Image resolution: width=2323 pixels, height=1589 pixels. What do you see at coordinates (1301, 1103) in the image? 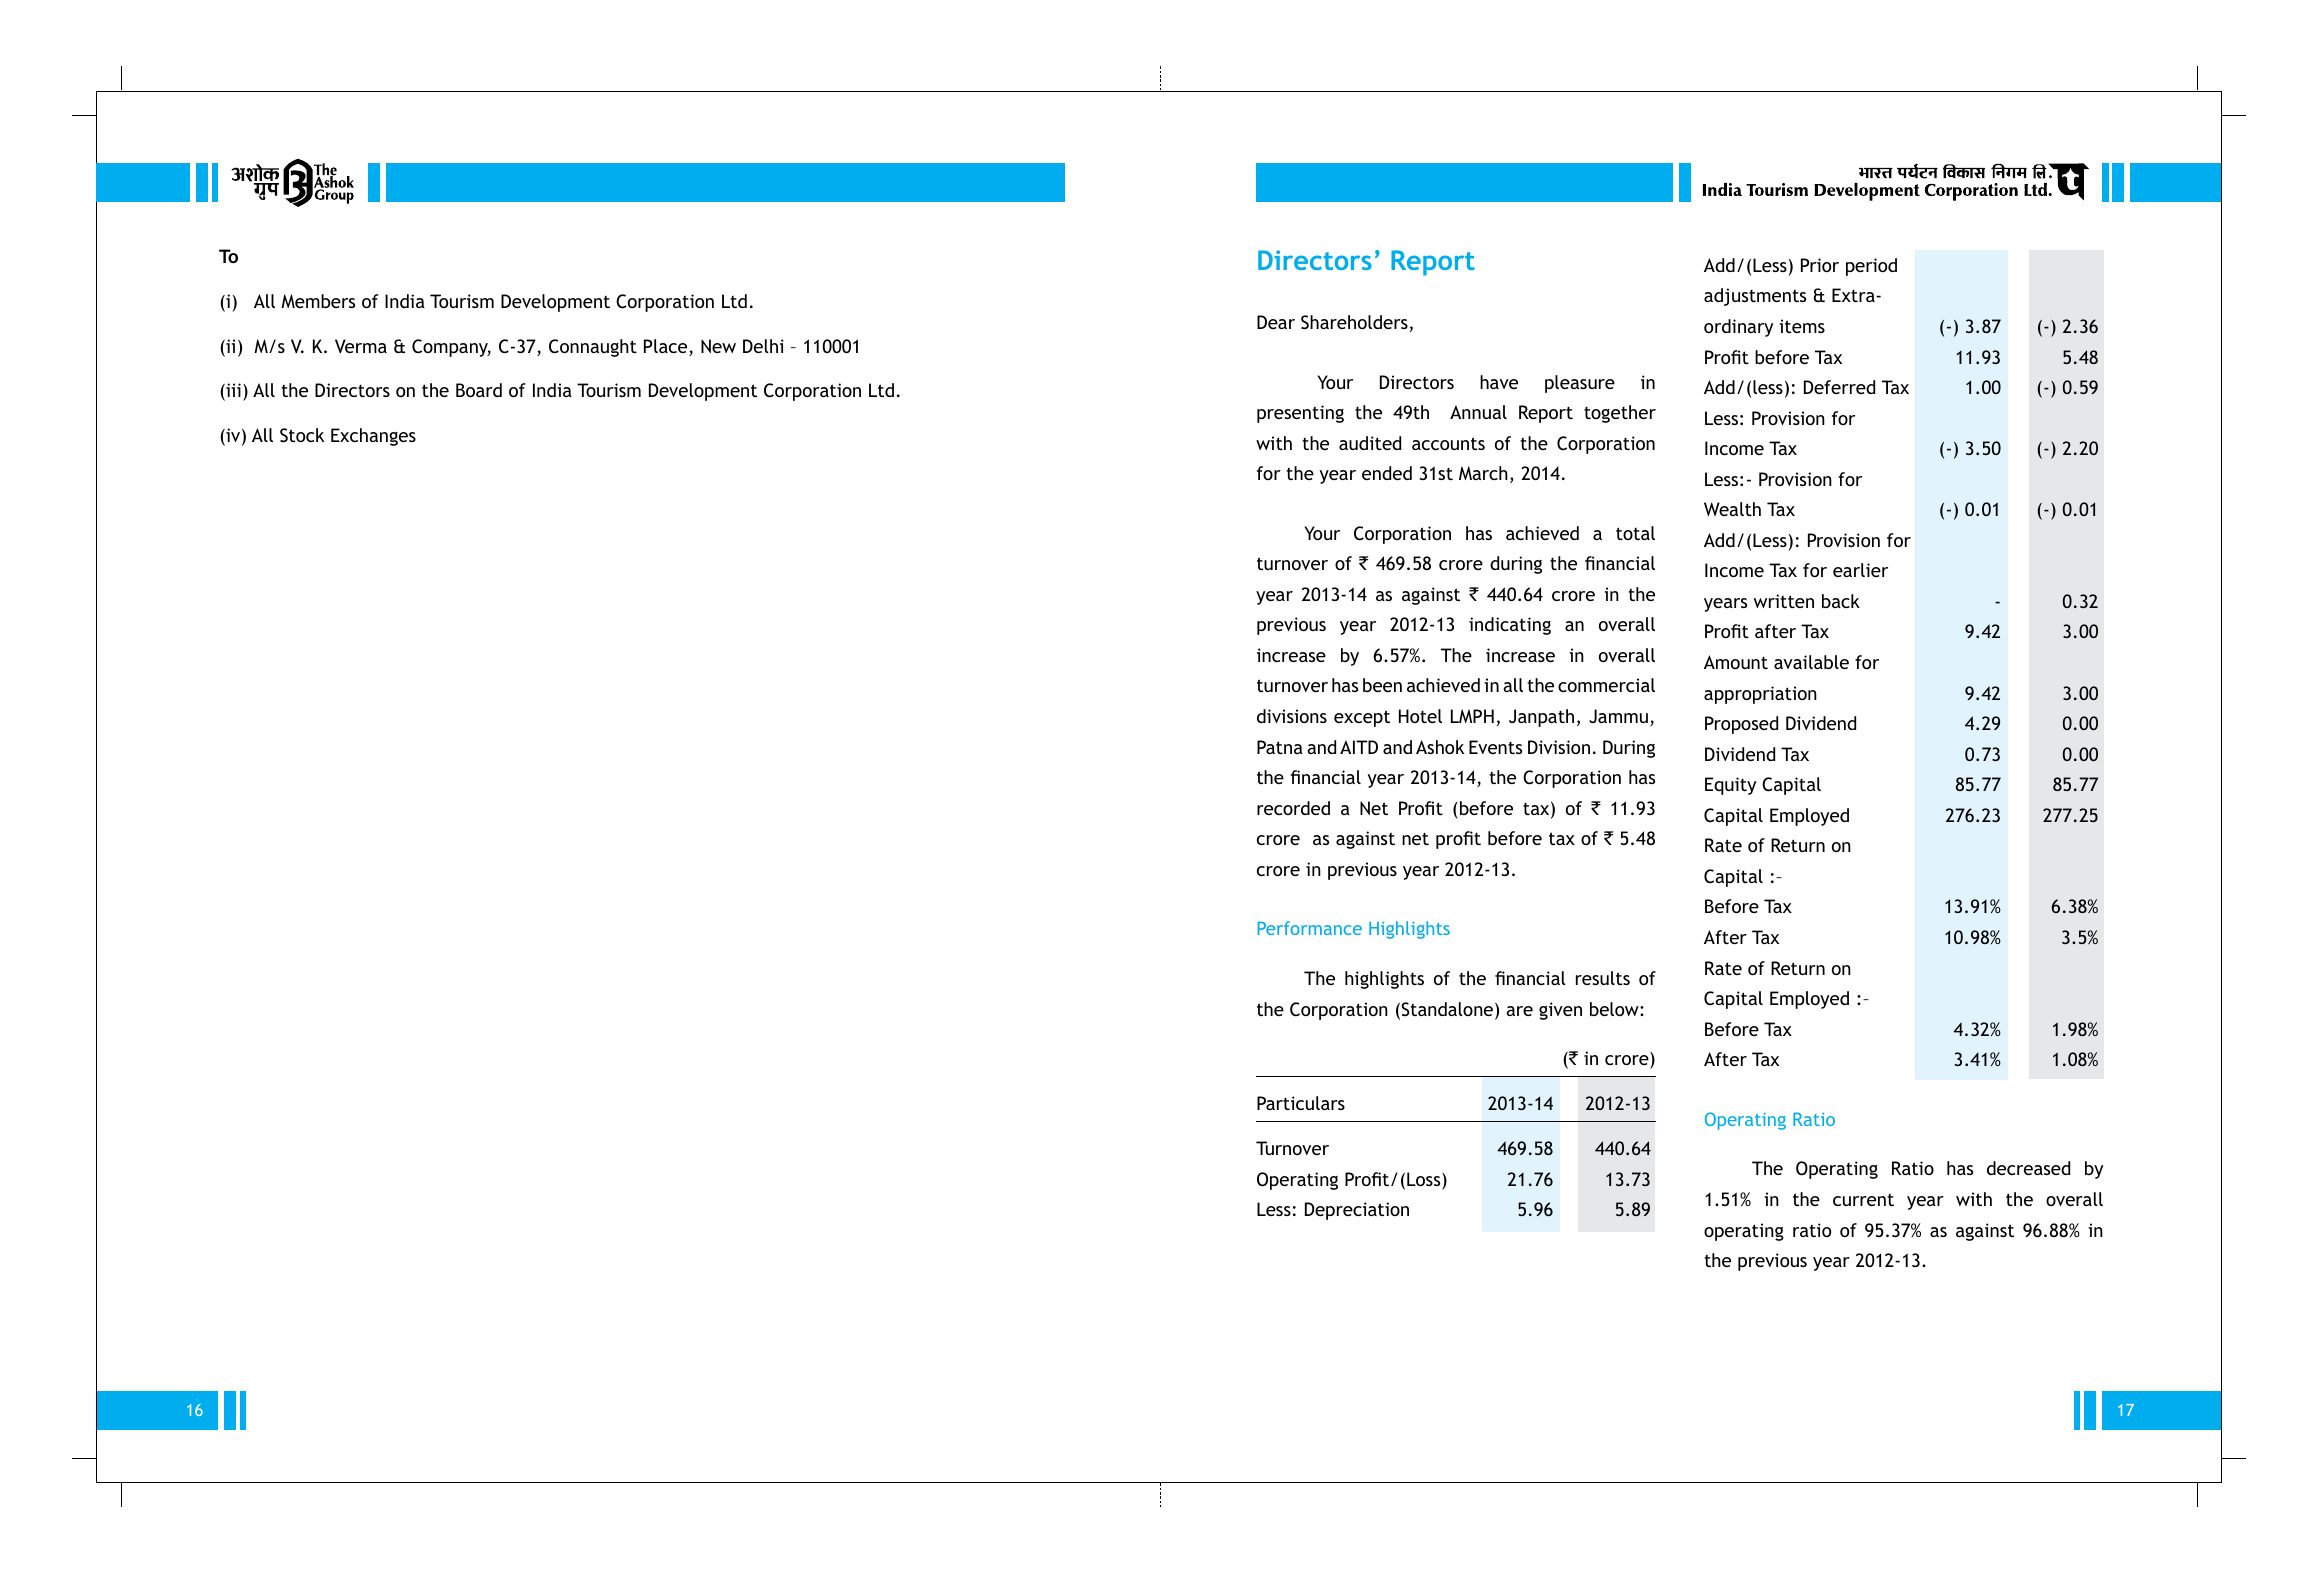
I see `Particulars` at bounding box center [1301, 1103].
